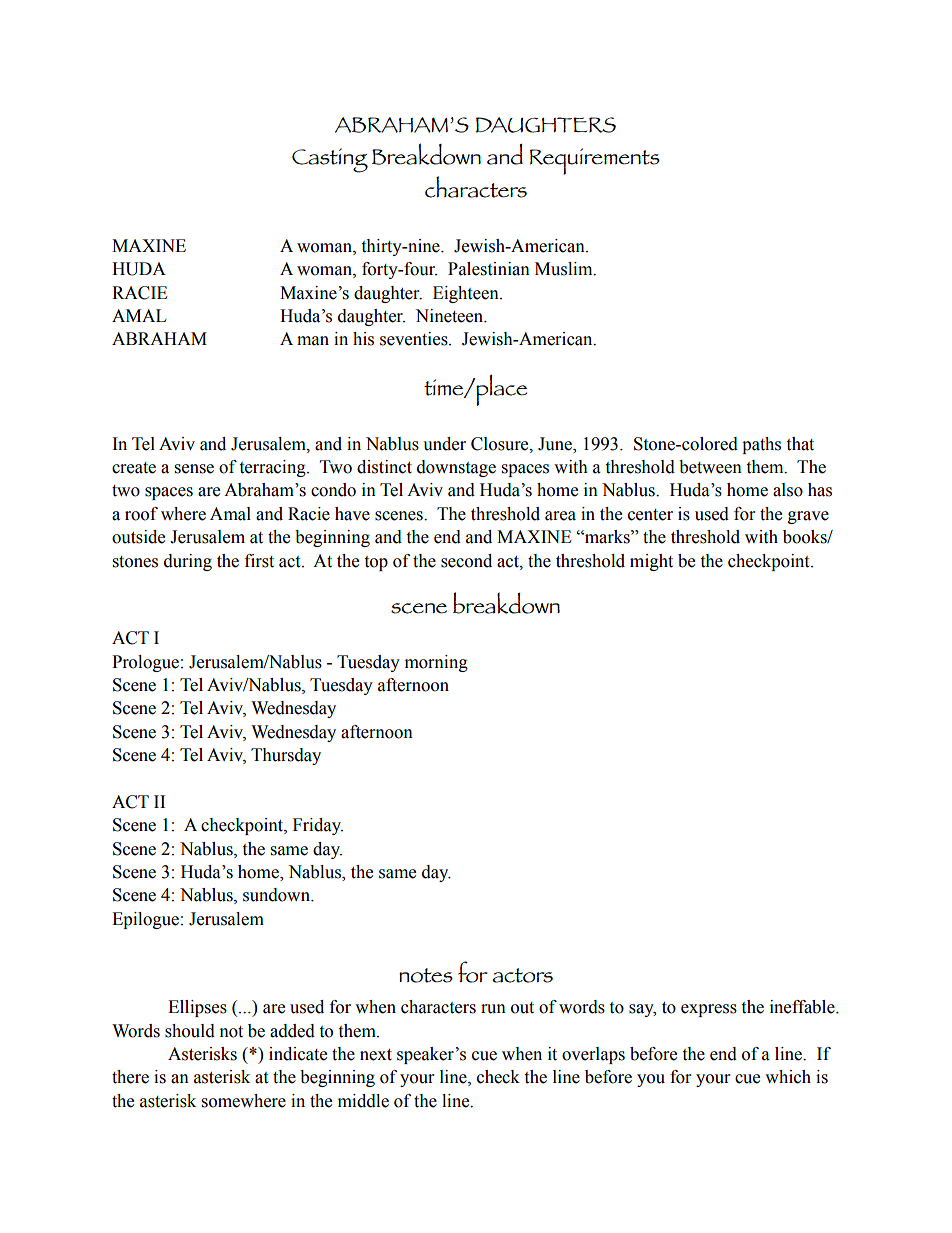  What do you see at coordinates (145, 663) in the screenshot?
I see `Prologue` at bounding box center [145, 663].
